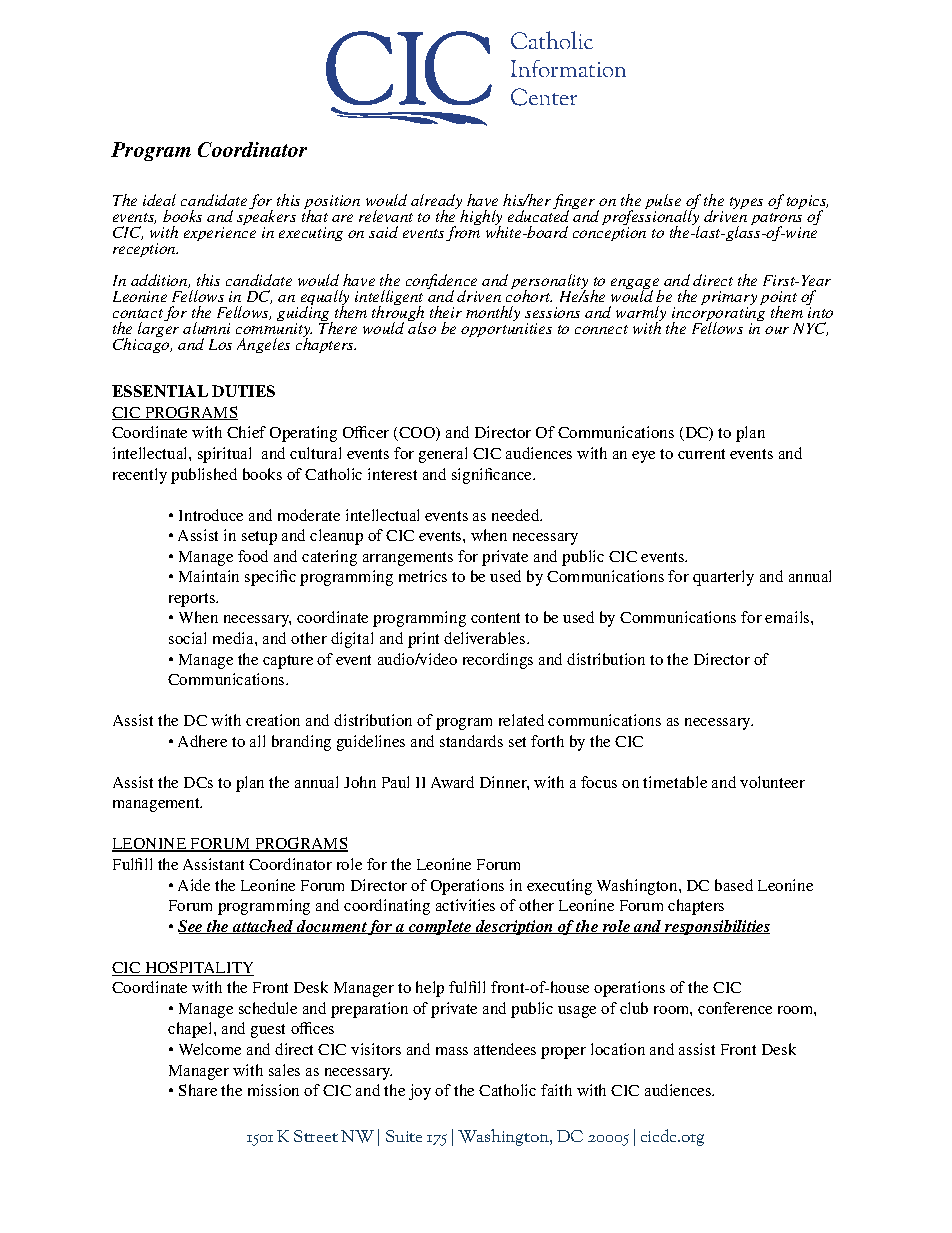 Image resolution: width=952 pixels, height=1233 pixels. What do you see at coordinates (198, 1090) in the image?
I see `Share` at bounding box center [198, 1090].
